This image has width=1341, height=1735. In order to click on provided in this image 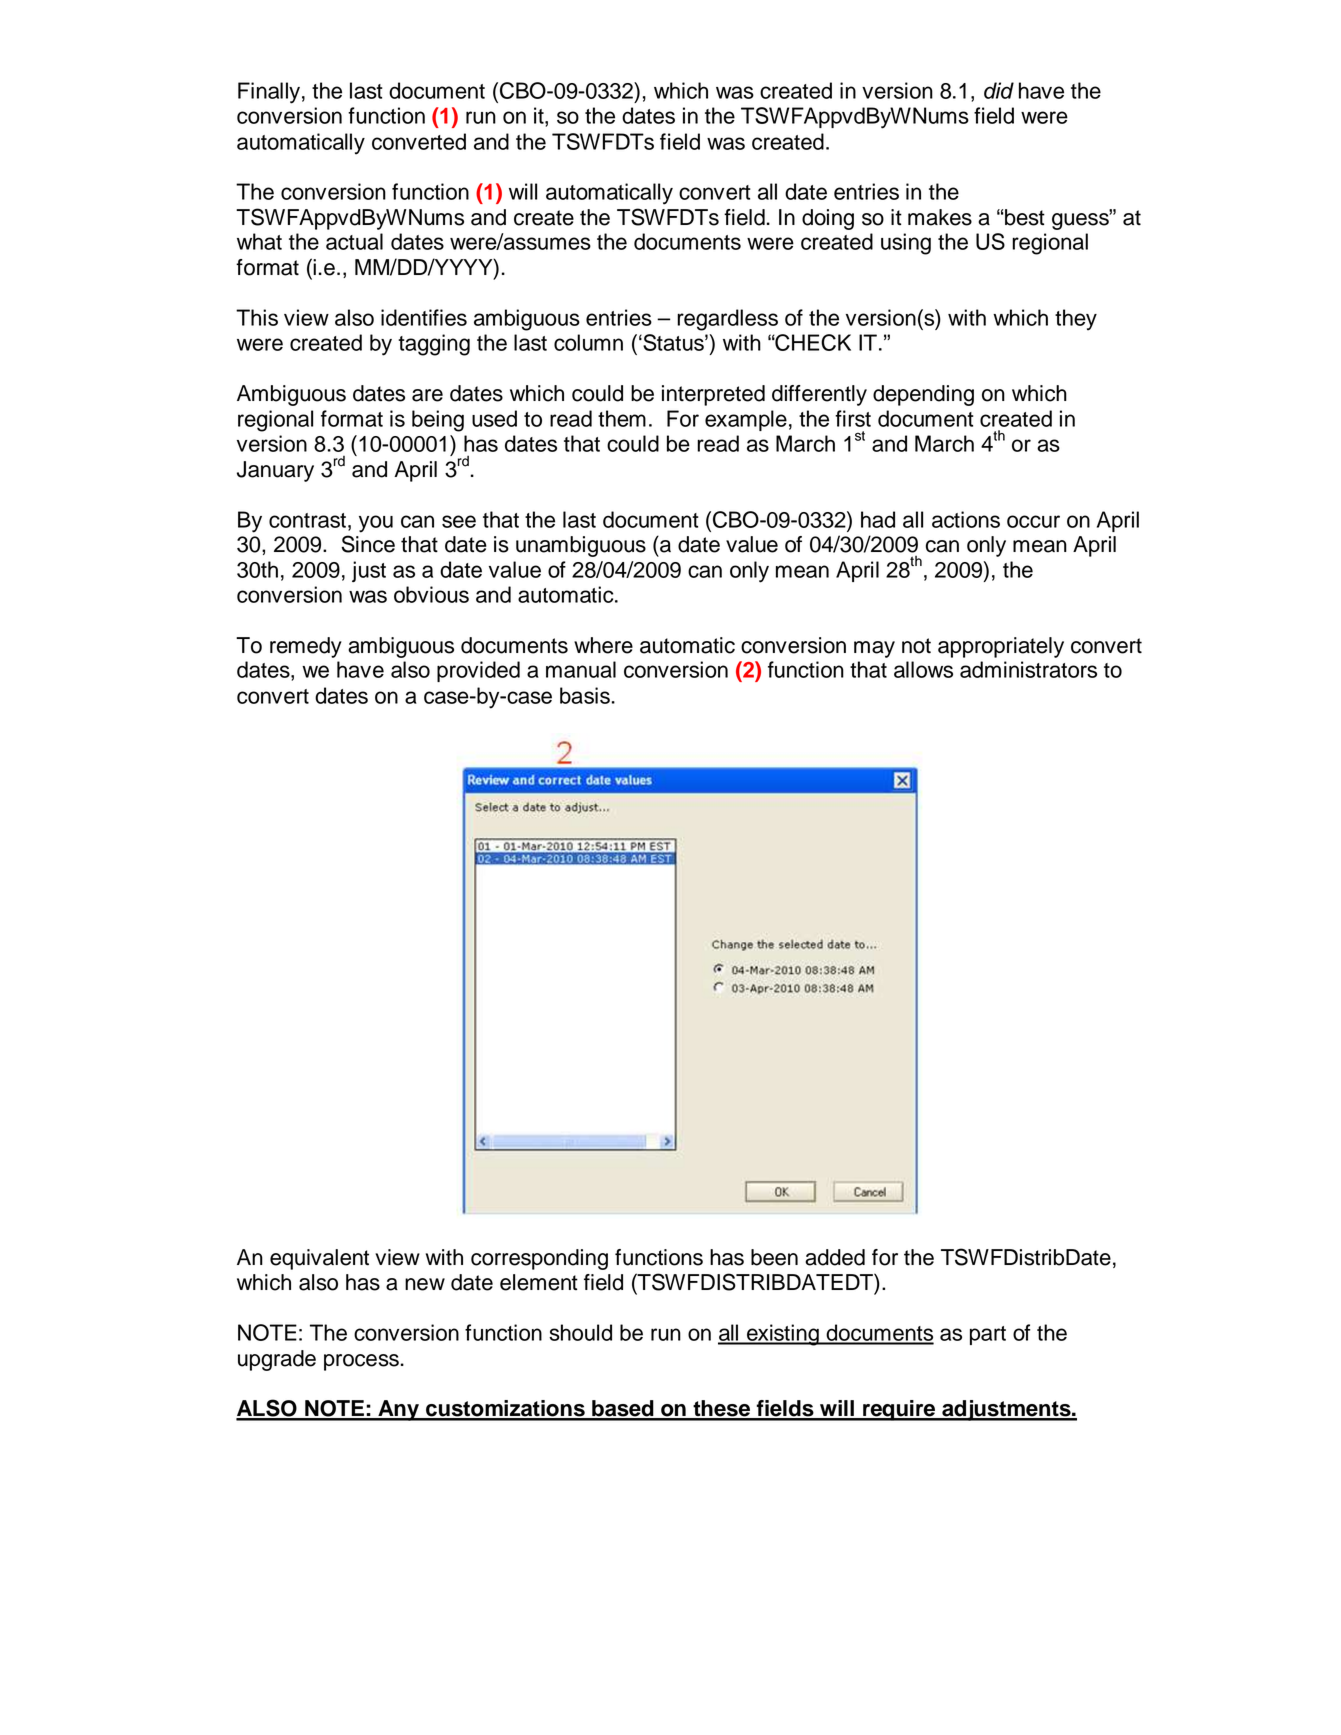, I will do `click(478, 671)`.
